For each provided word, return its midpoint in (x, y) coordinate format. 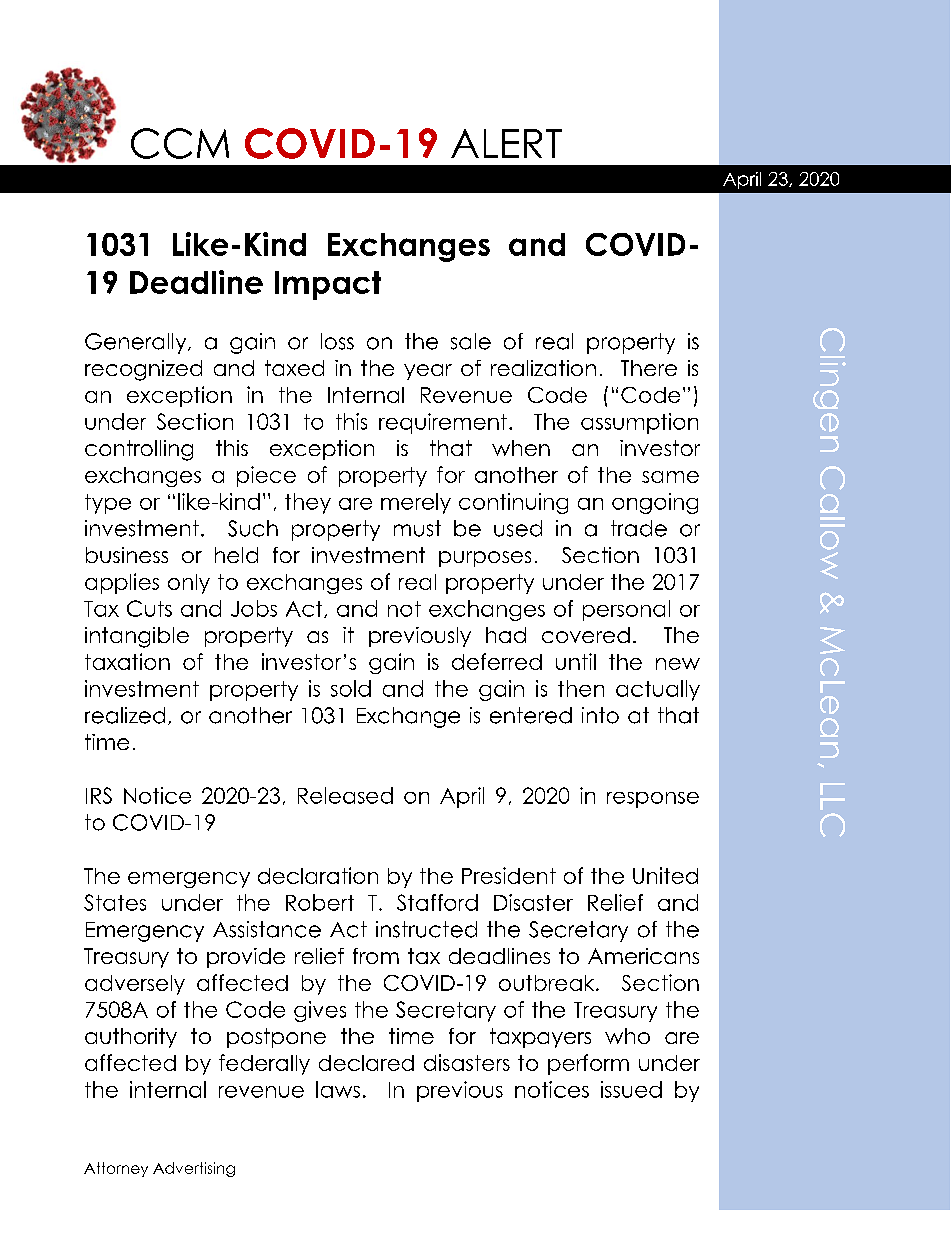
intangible (137, 637)
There (649, 368)
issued (631, 1089)
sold (351, 688)
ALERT (506, 143)
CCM (180, 143)
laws (338, 1089)
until (576, 661)
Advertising (194, 1169)
